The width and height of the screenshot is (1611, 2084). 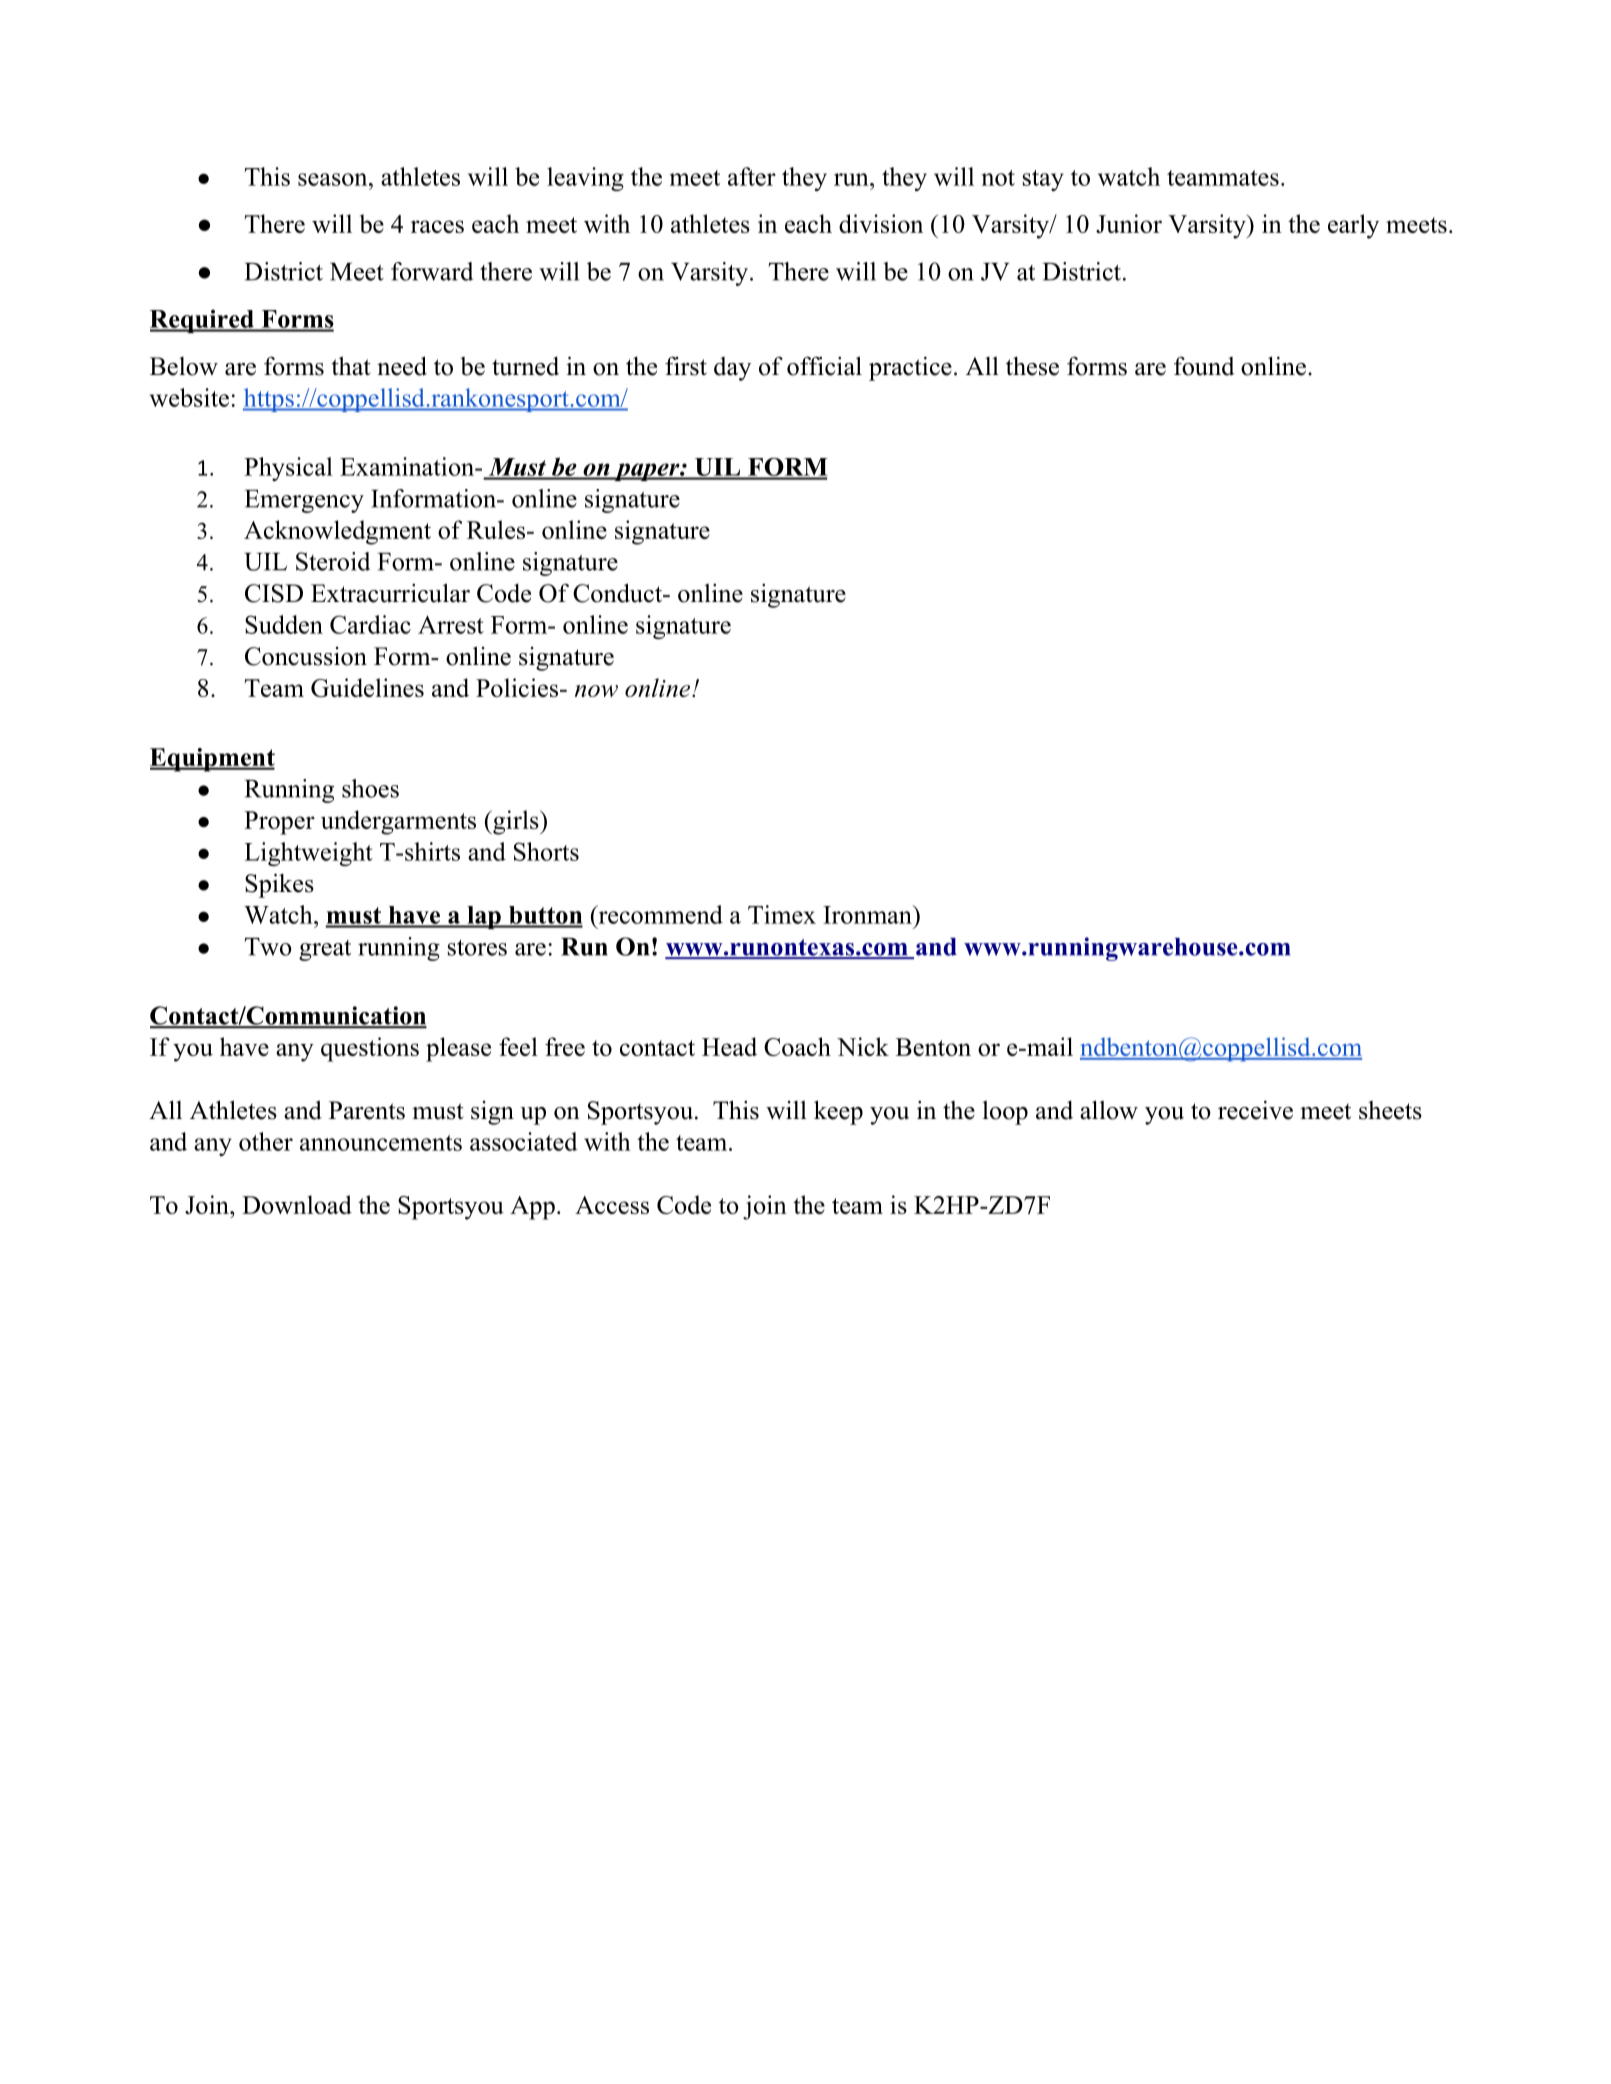 I want to click on keep, so click(x=838, y=1112).
